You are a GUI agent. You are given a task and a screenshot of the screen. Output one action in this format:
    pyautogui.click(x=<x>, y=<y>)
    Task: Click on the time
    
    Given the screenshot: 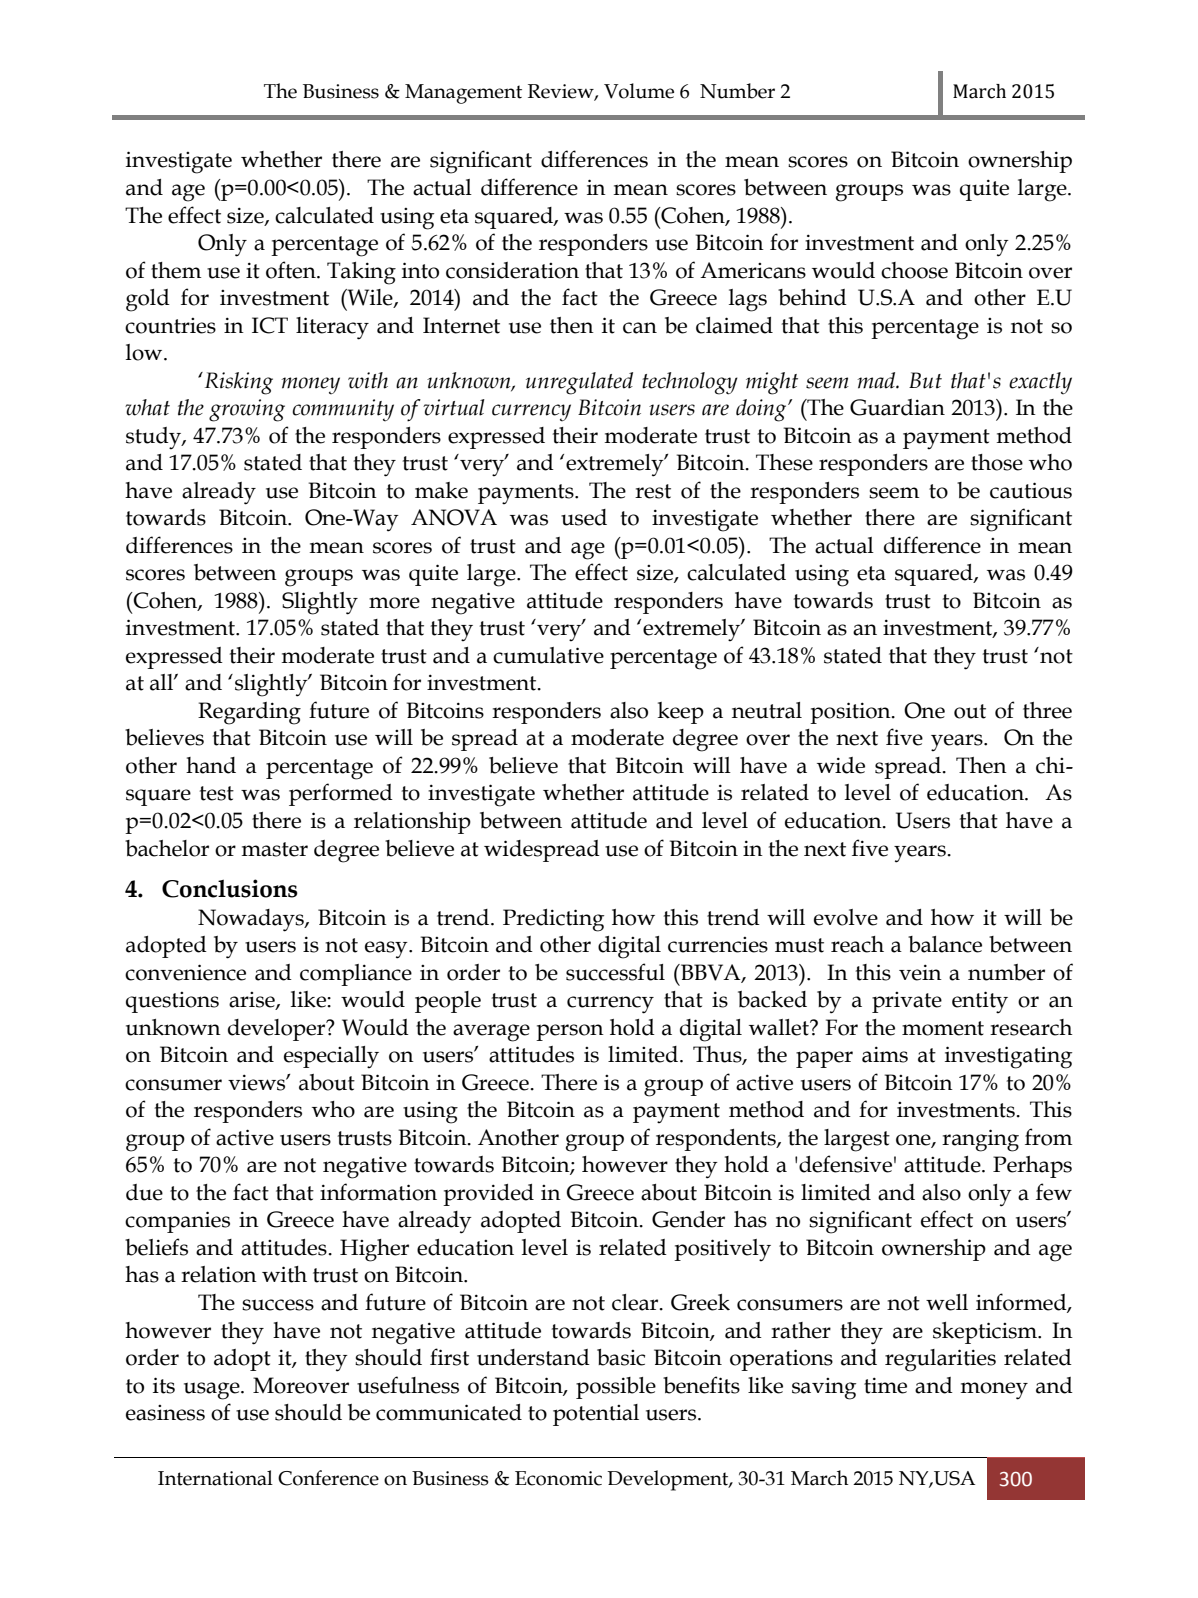 What is the action you would take?
    pyautogui.click(x=885, y=1385)
